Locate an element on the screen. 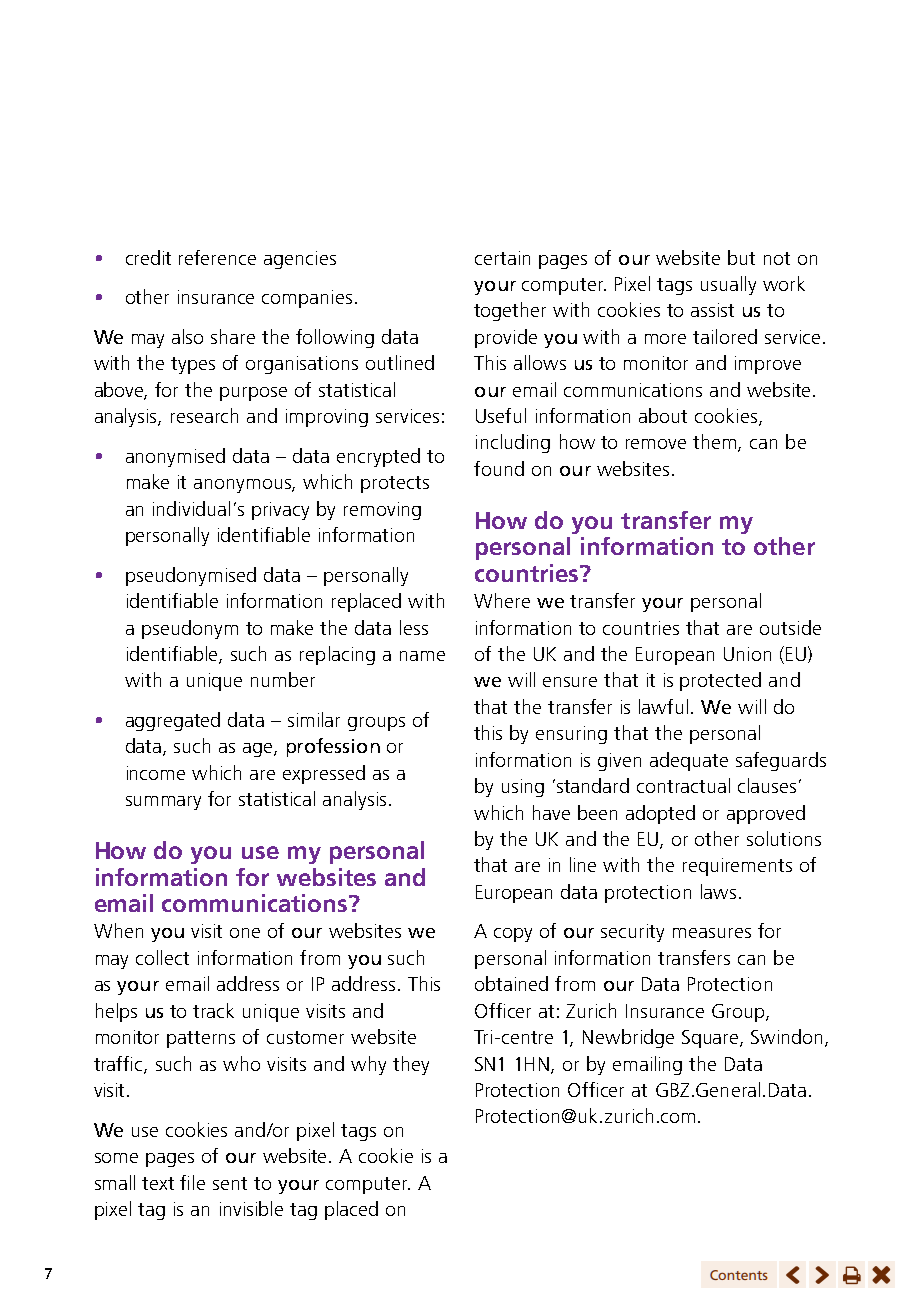  certain is located at coordinates (502, 258).
